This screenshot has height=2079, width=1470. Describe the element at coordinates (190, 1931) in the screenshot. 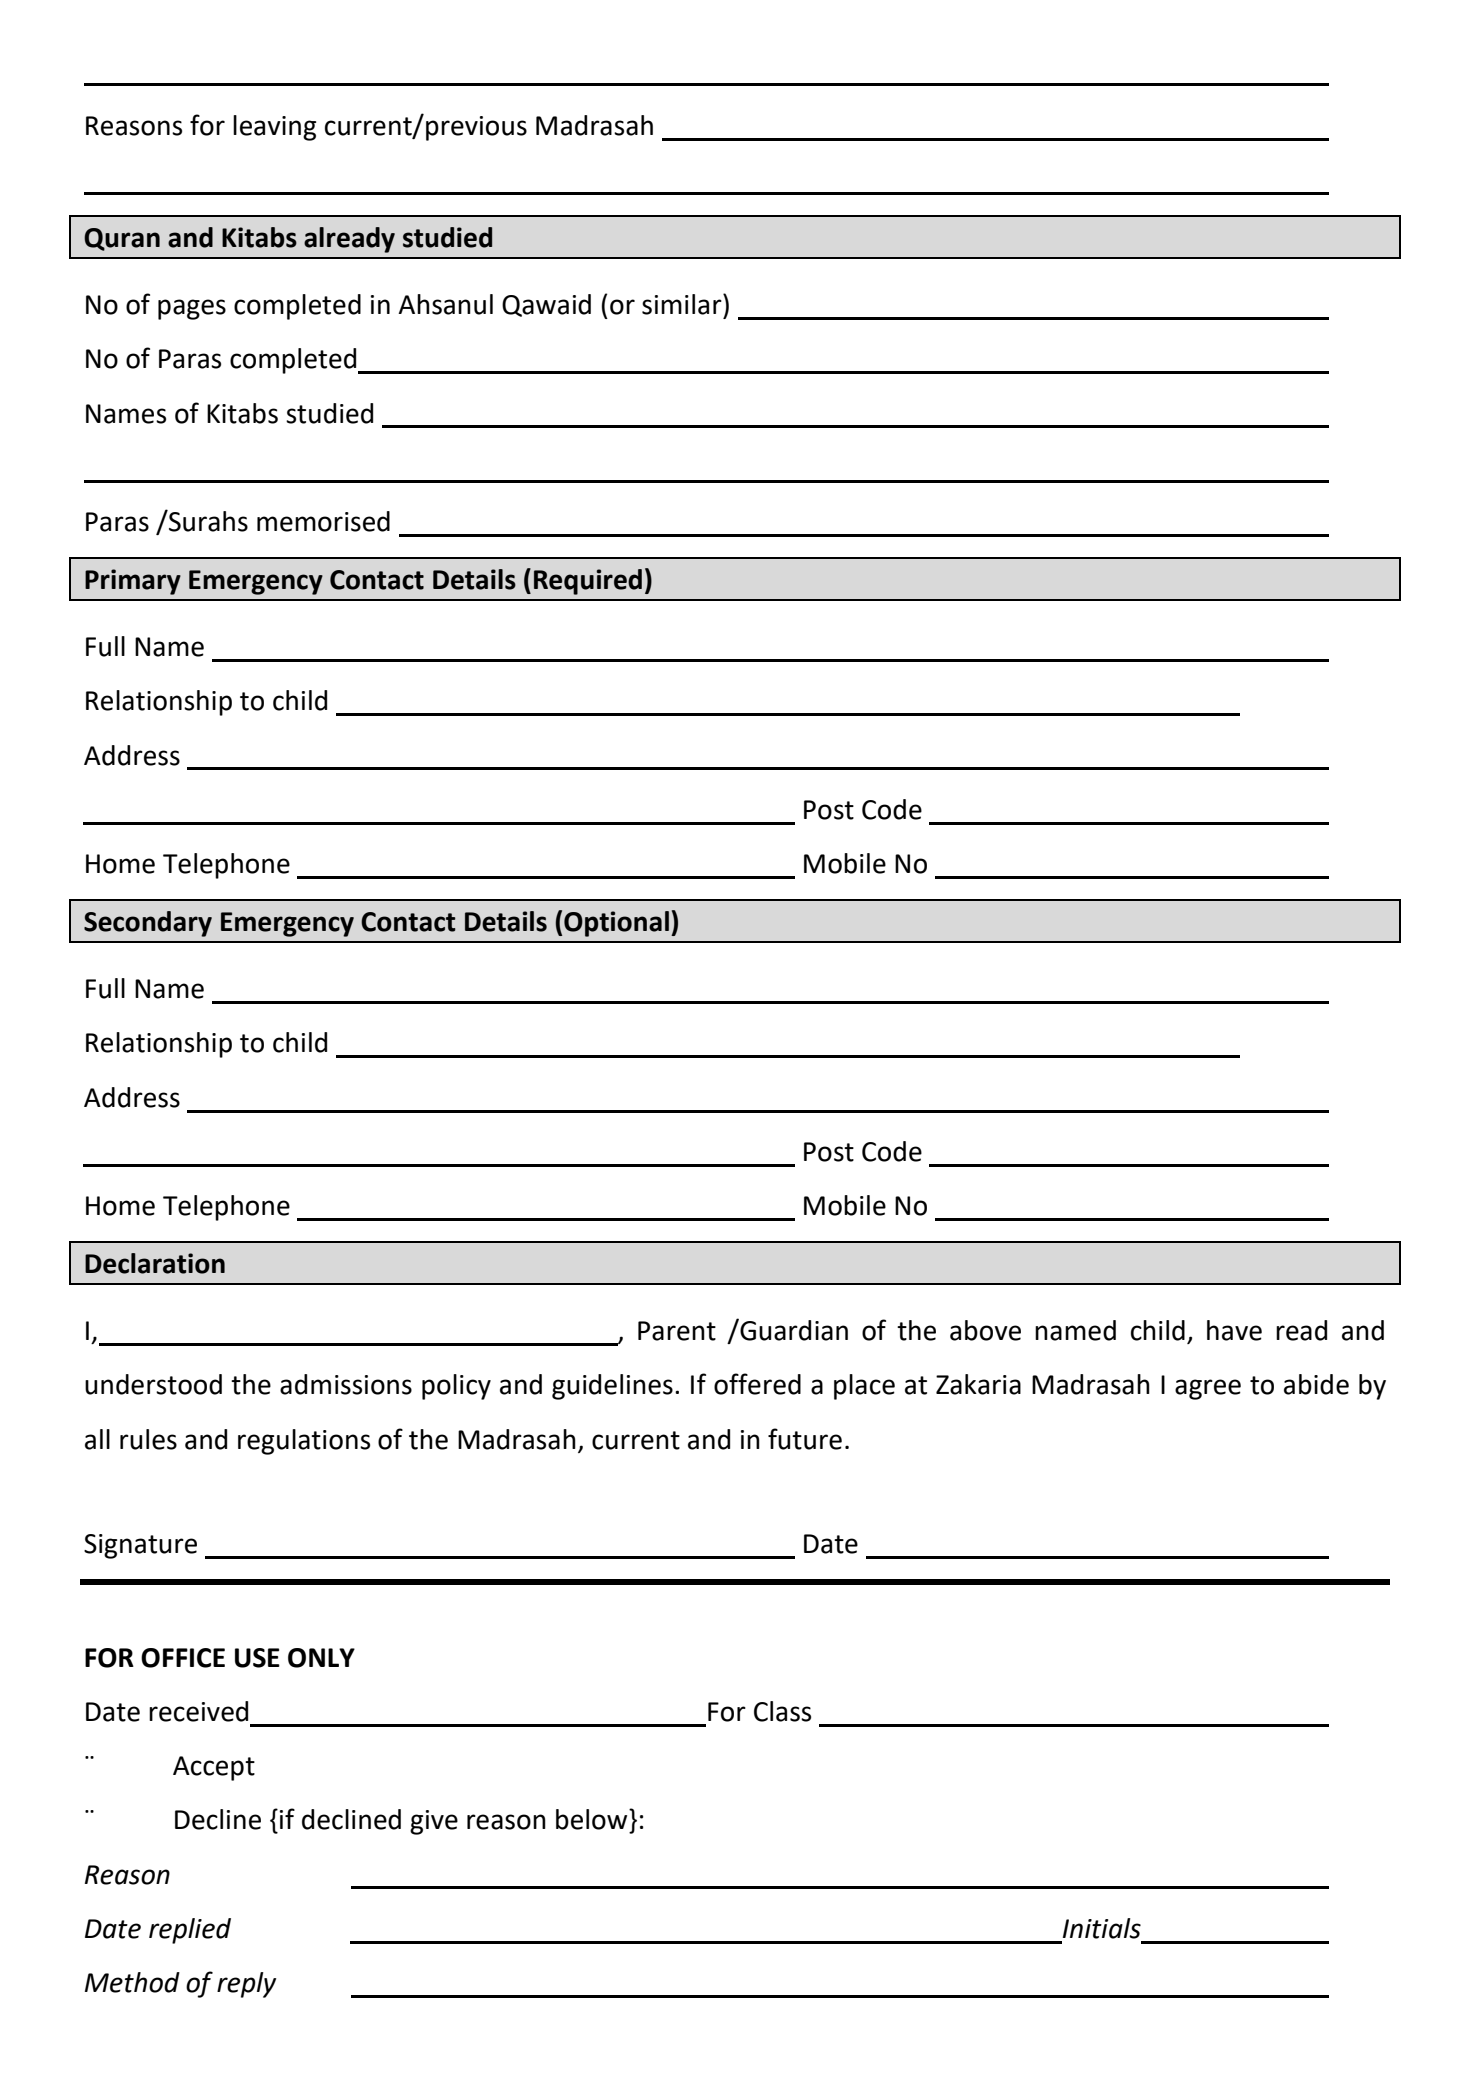

I see `replied` at that location.
